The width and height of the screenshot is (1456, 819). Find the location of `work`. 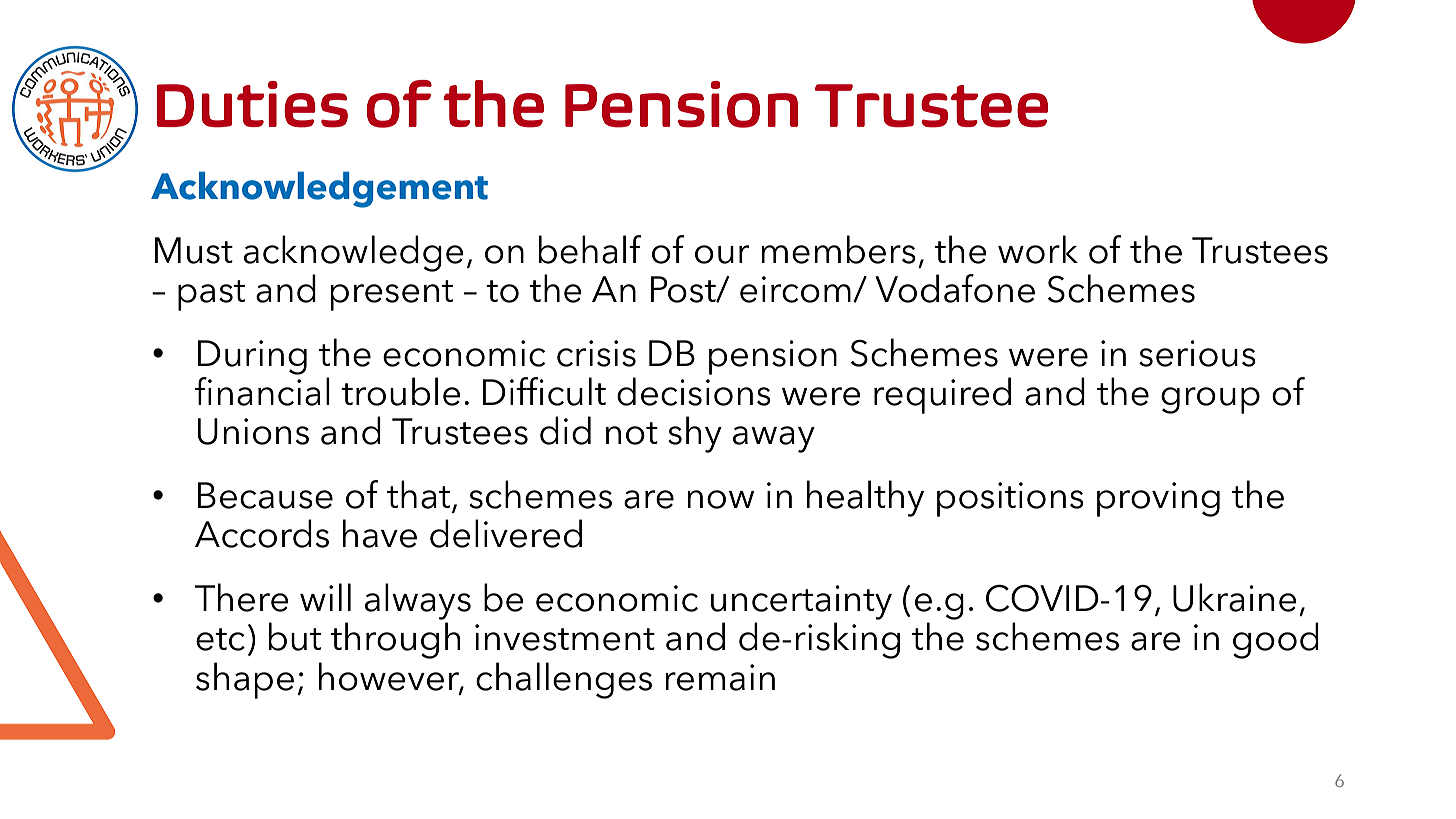

work is located at coordinates (1038, 249).
